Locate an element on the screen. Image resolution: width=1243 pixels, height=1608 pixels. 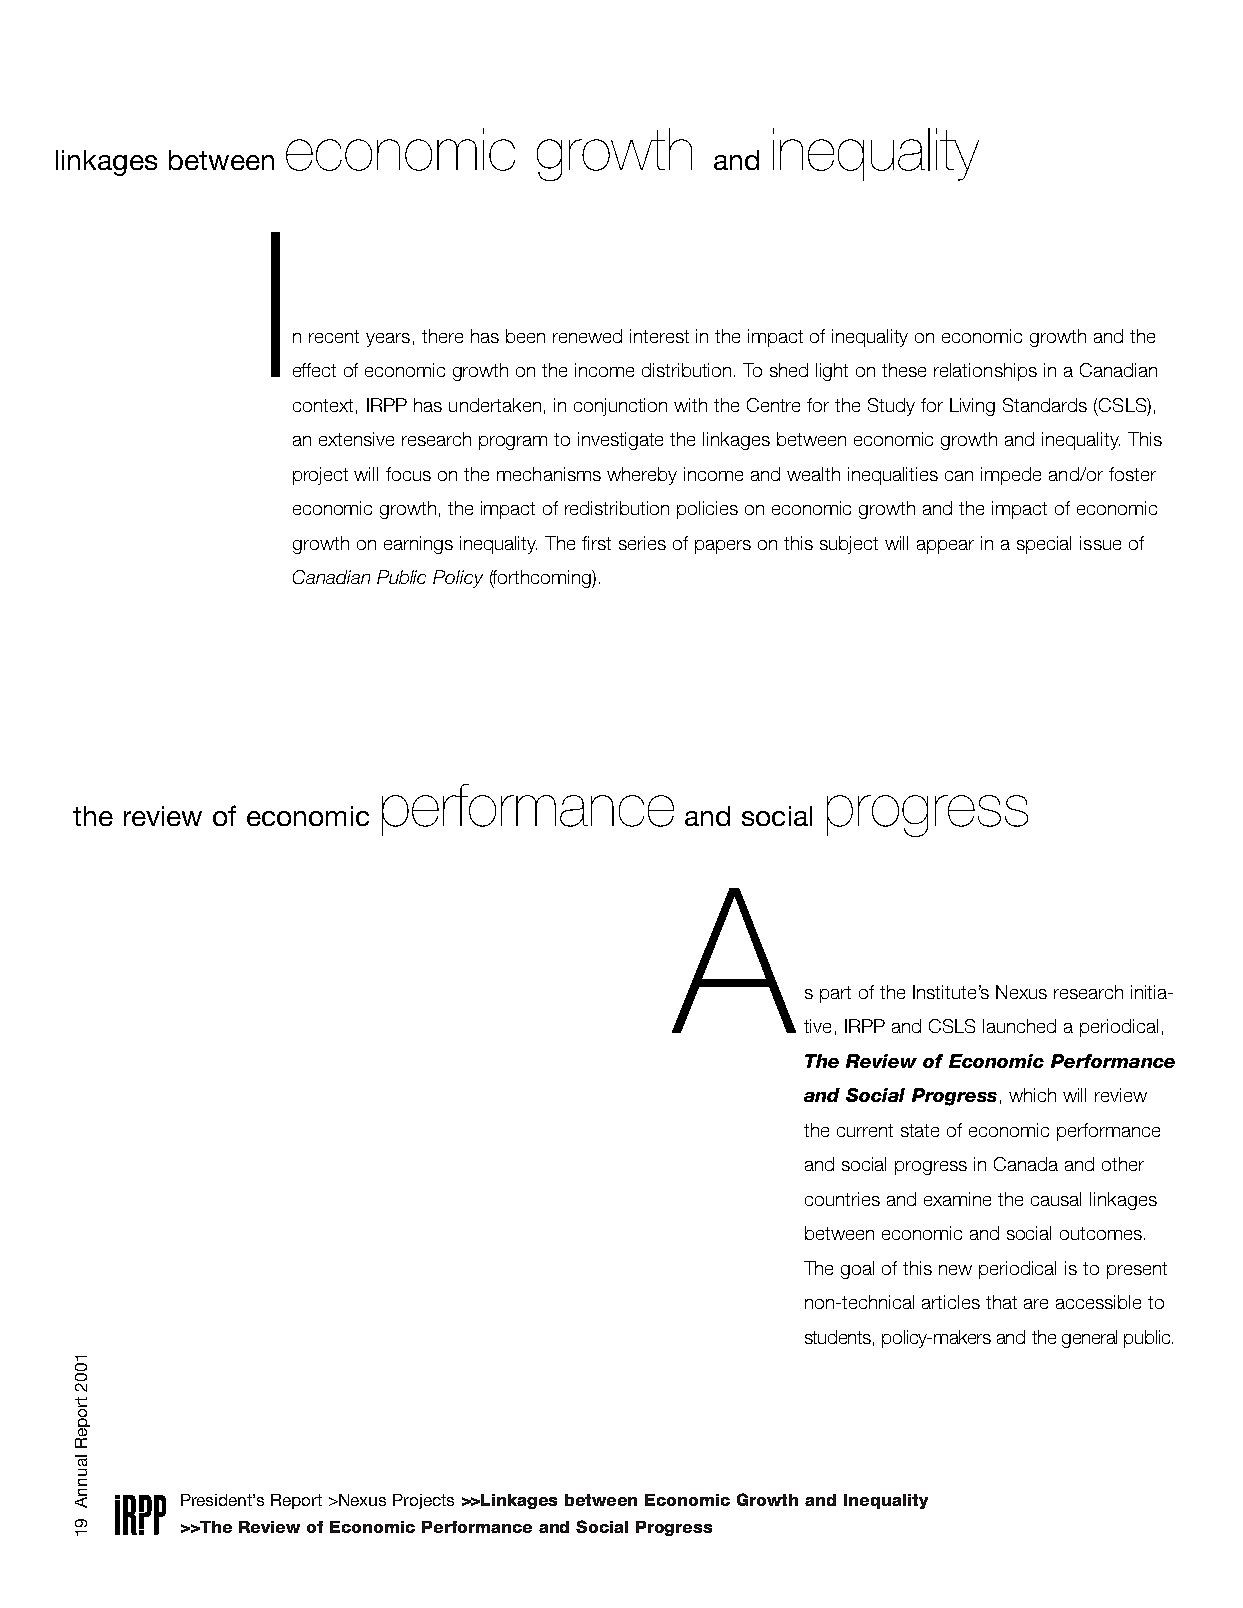
special is located at coordinates (1044, 545).
